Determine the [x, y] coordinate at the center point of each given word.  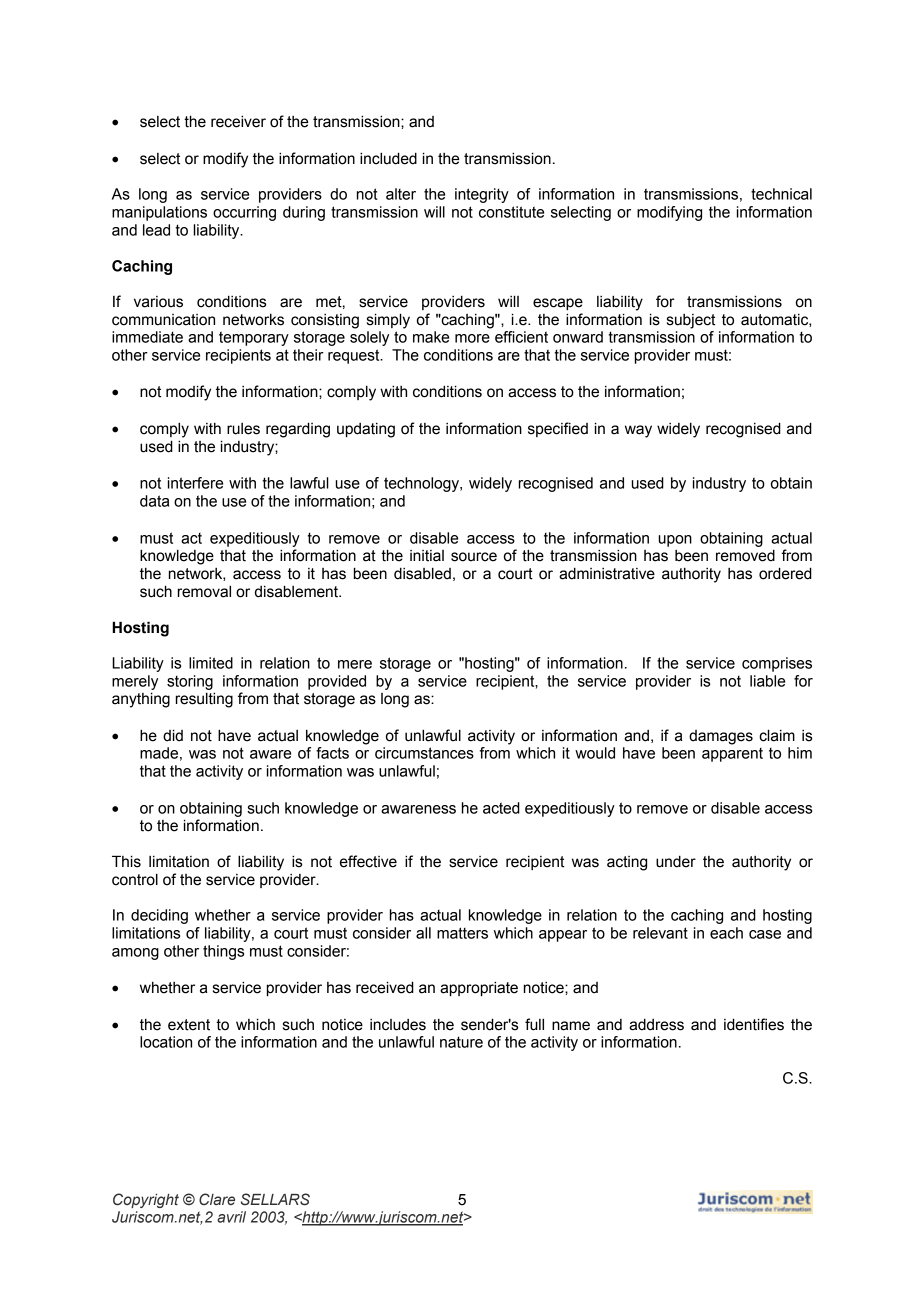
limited [211, 663]
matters [462, 933]
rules [243, 429]
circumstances [424, 753]
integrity [482, 195]
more [472, 338]
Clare [217, 1199]
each [726, 933]
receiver [238, 121]
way [638, 431]
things [223, 952]
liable [767, 681]
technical [781, 194]
